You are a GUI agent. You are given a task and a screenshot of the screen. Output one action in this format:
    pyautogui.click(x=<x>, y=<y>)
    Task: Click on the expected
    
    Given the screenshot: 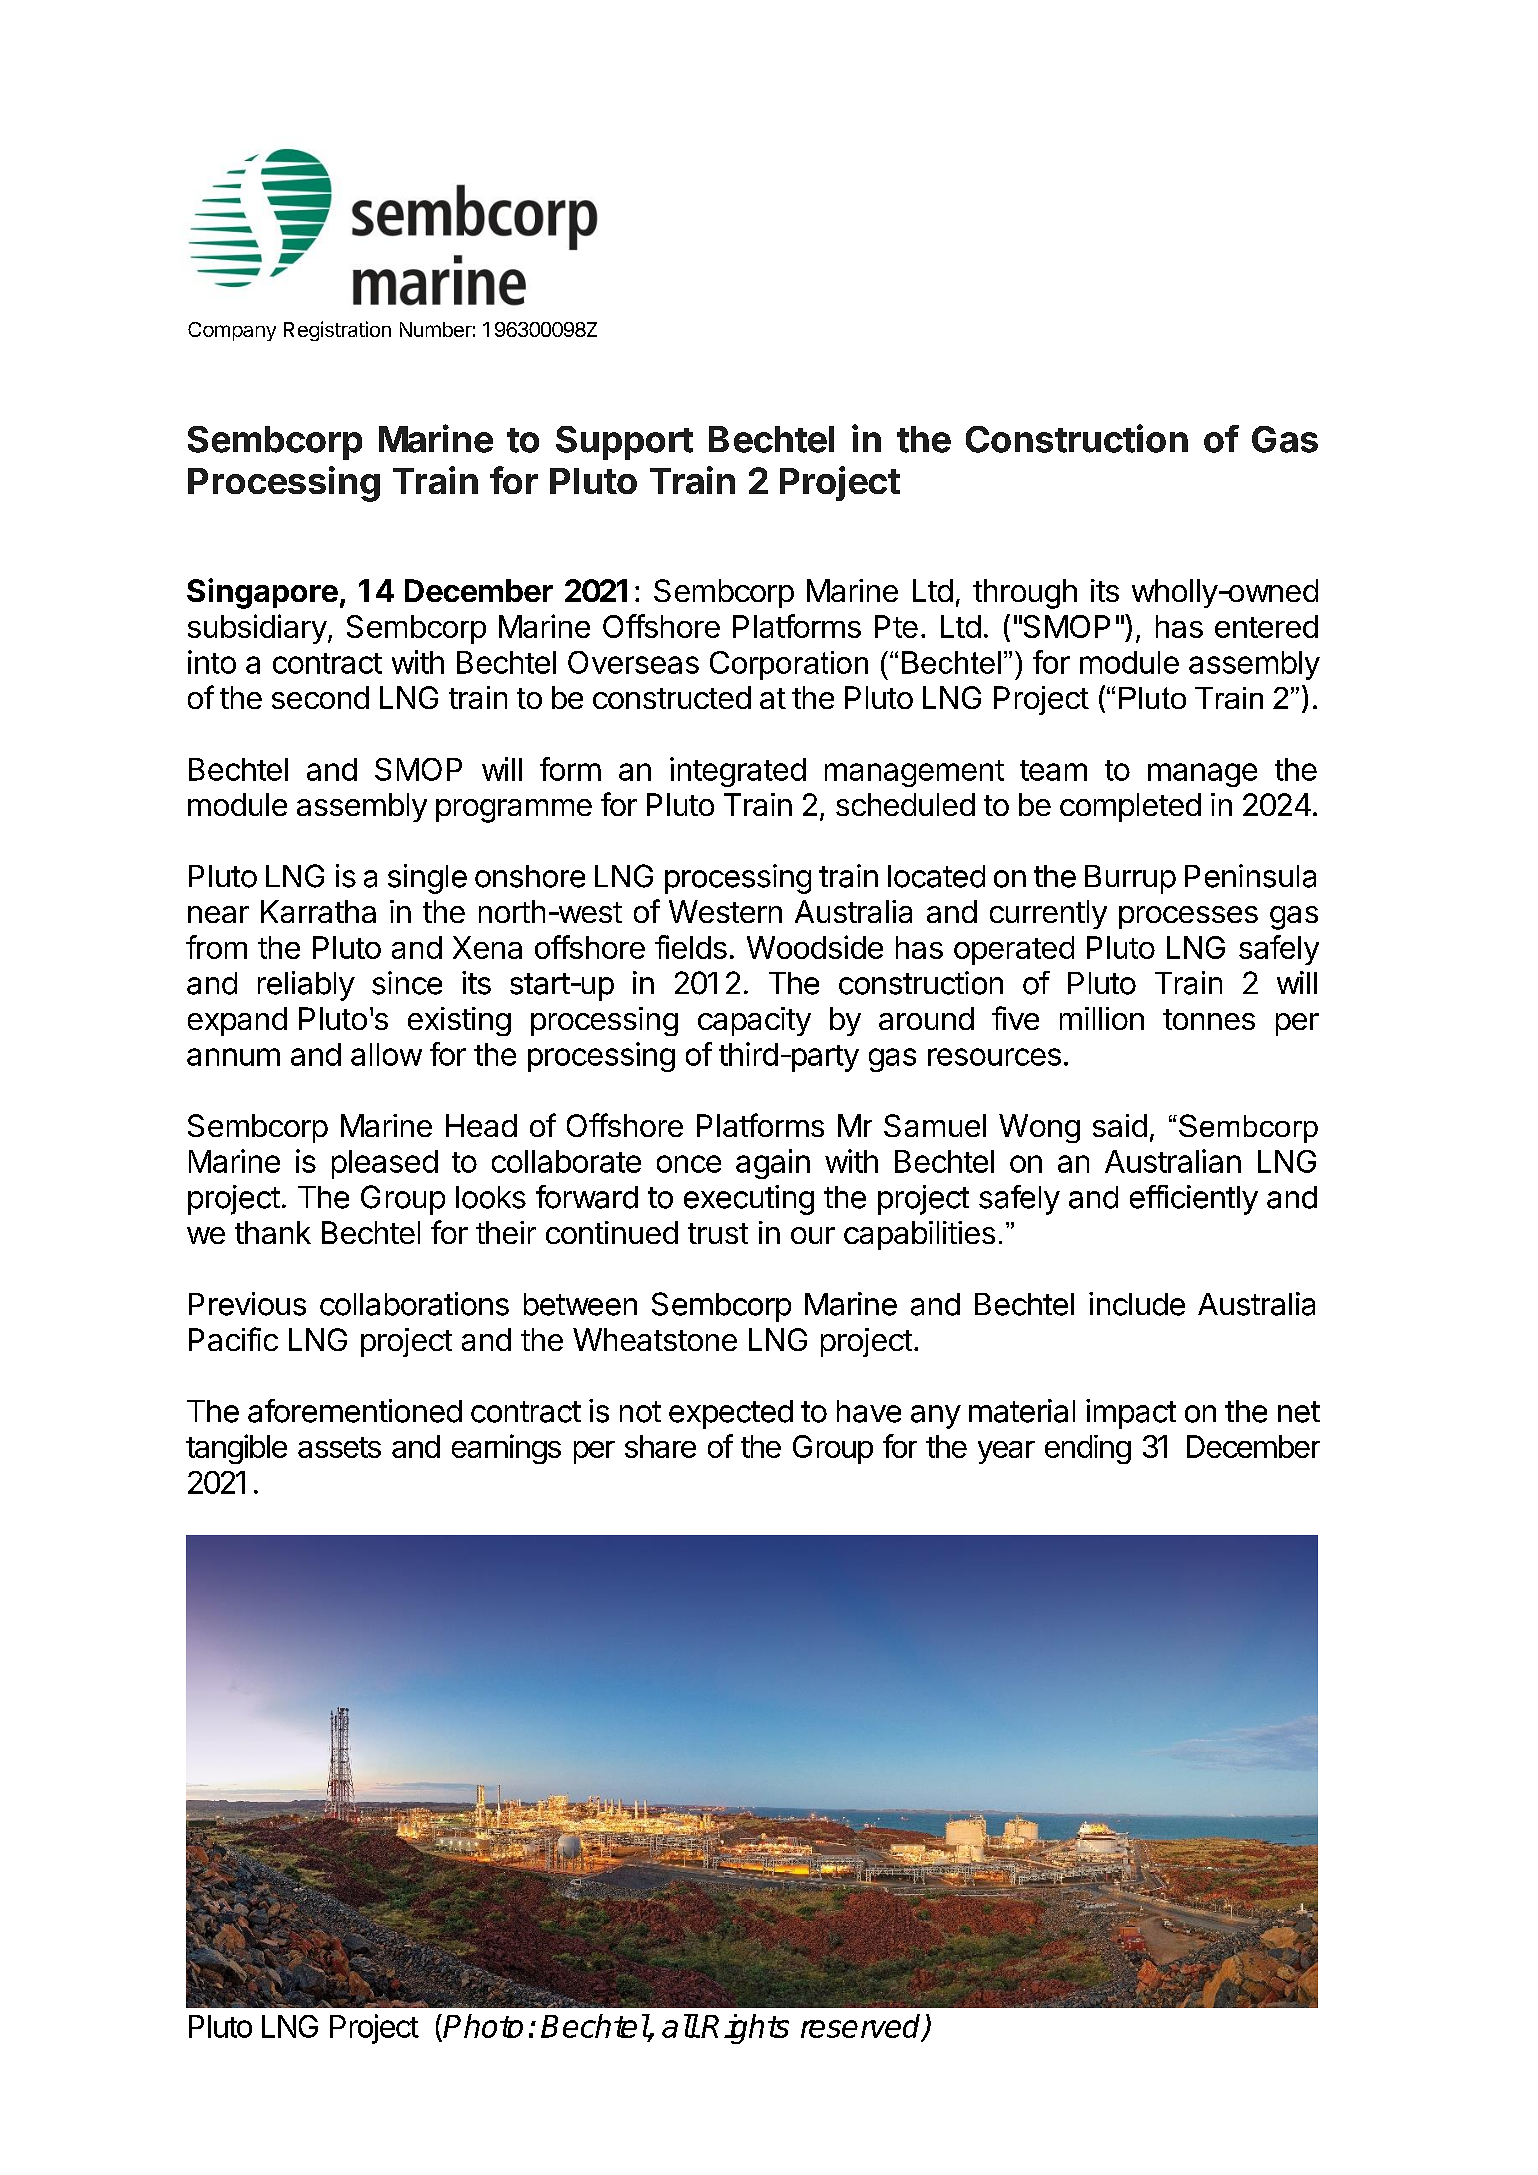 What is the action you would take?
    pyautogui.click(x=731, y=1414)
